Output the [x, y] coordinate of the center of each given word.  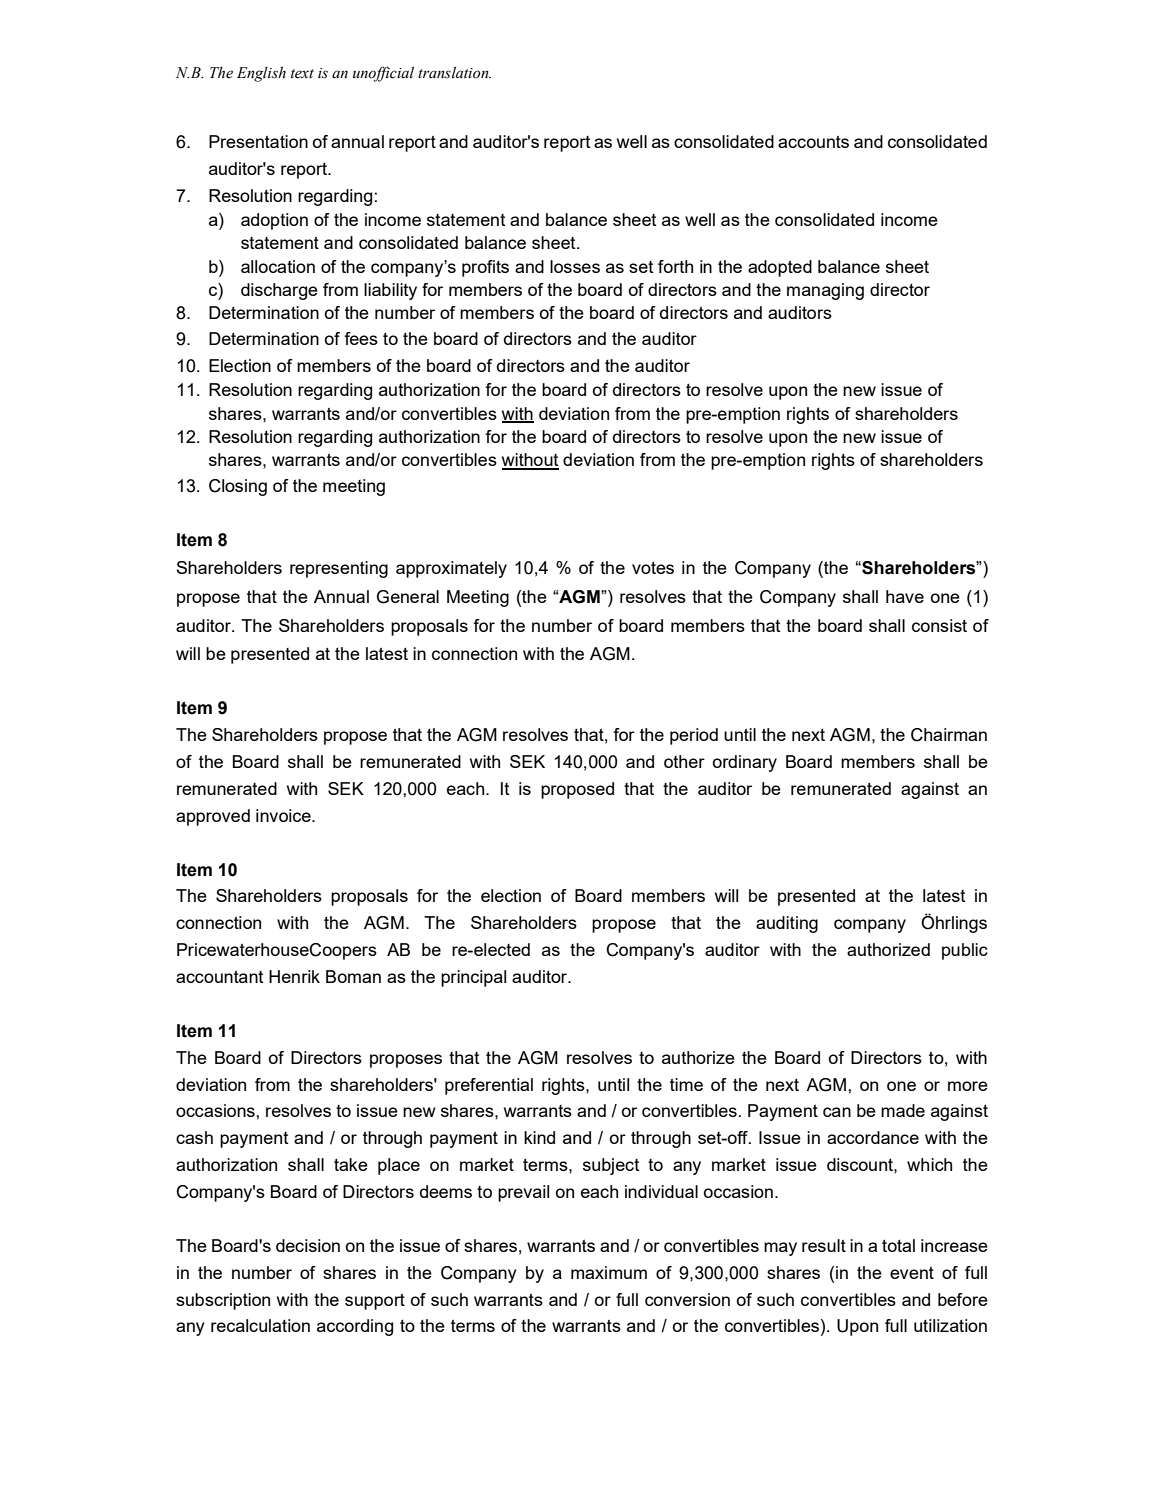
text [302, 74]
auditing [787, 924]
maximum [609, 1272]
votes [653, 567]
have [905, 596]
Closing [238, 487]
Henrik [294, 976]
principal [473, 978]
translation [454, 73]
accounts [813, 141]
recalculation [260, 1325]
